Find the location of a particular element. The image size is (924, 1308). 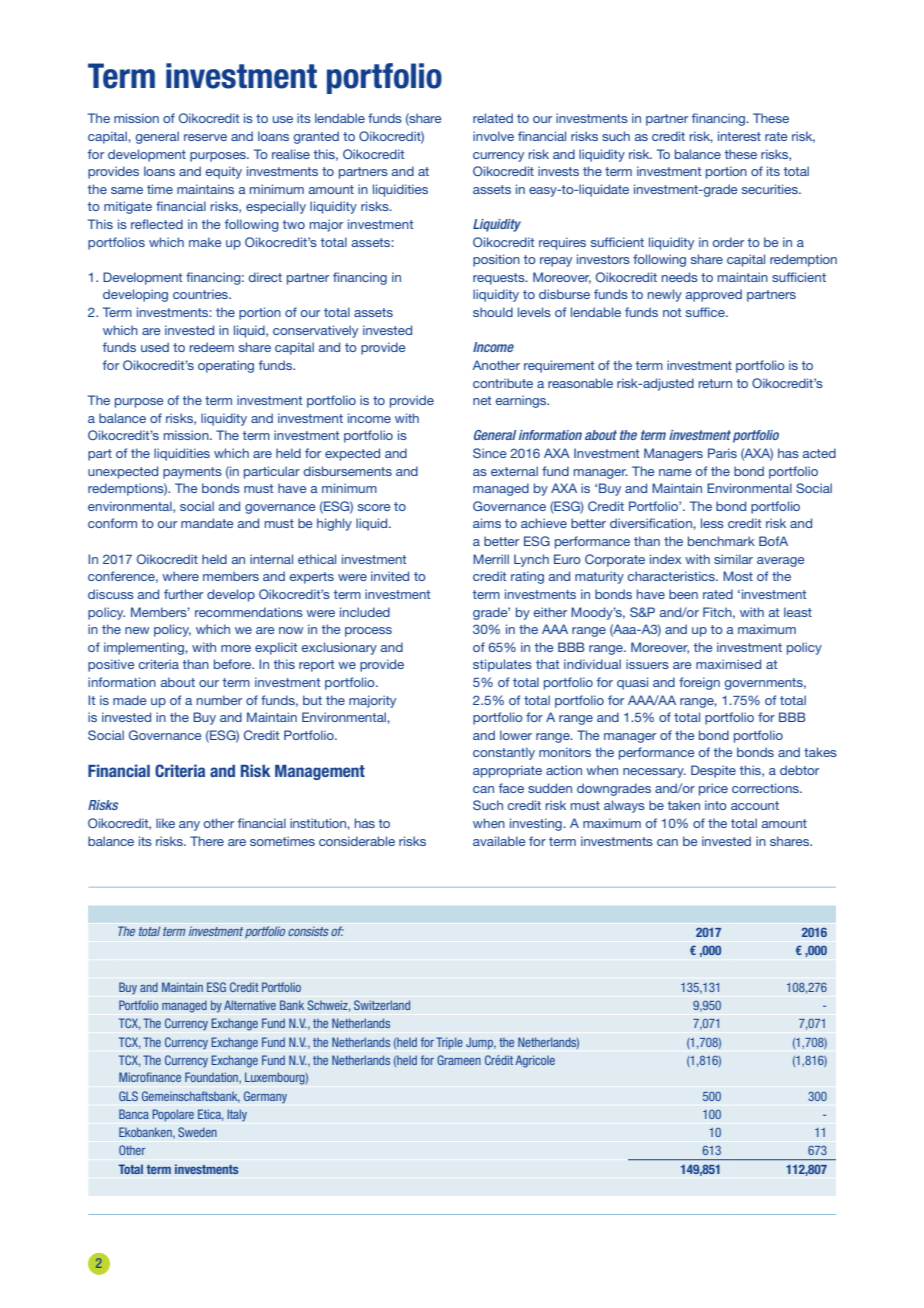

reserve is located at coordinates (205, 137).
